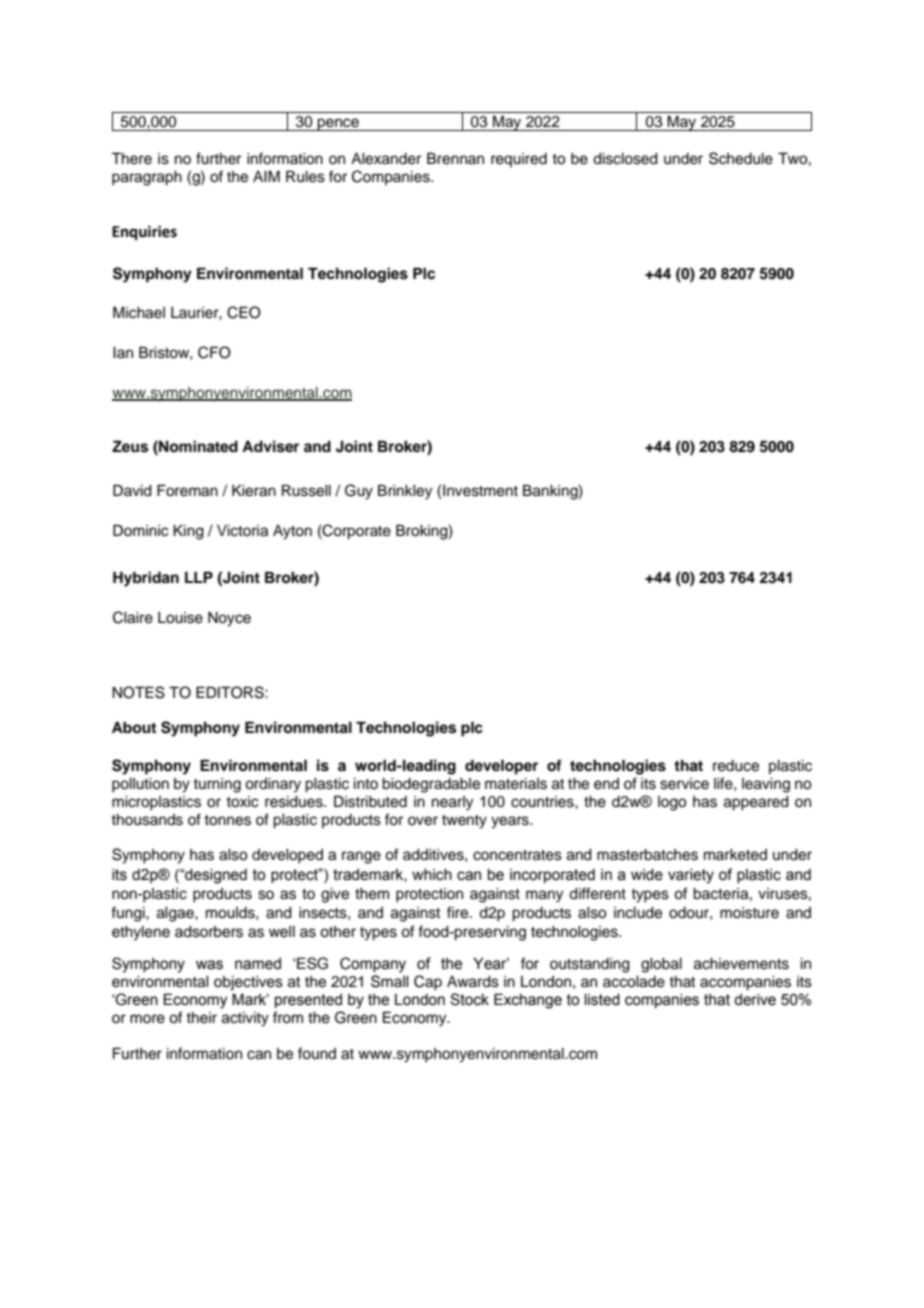 The height and width of the page is (1308, 924). What do you see at coordinates (455, 158) in the page?
I see `Brennan` at bounding box center [455, 158].
